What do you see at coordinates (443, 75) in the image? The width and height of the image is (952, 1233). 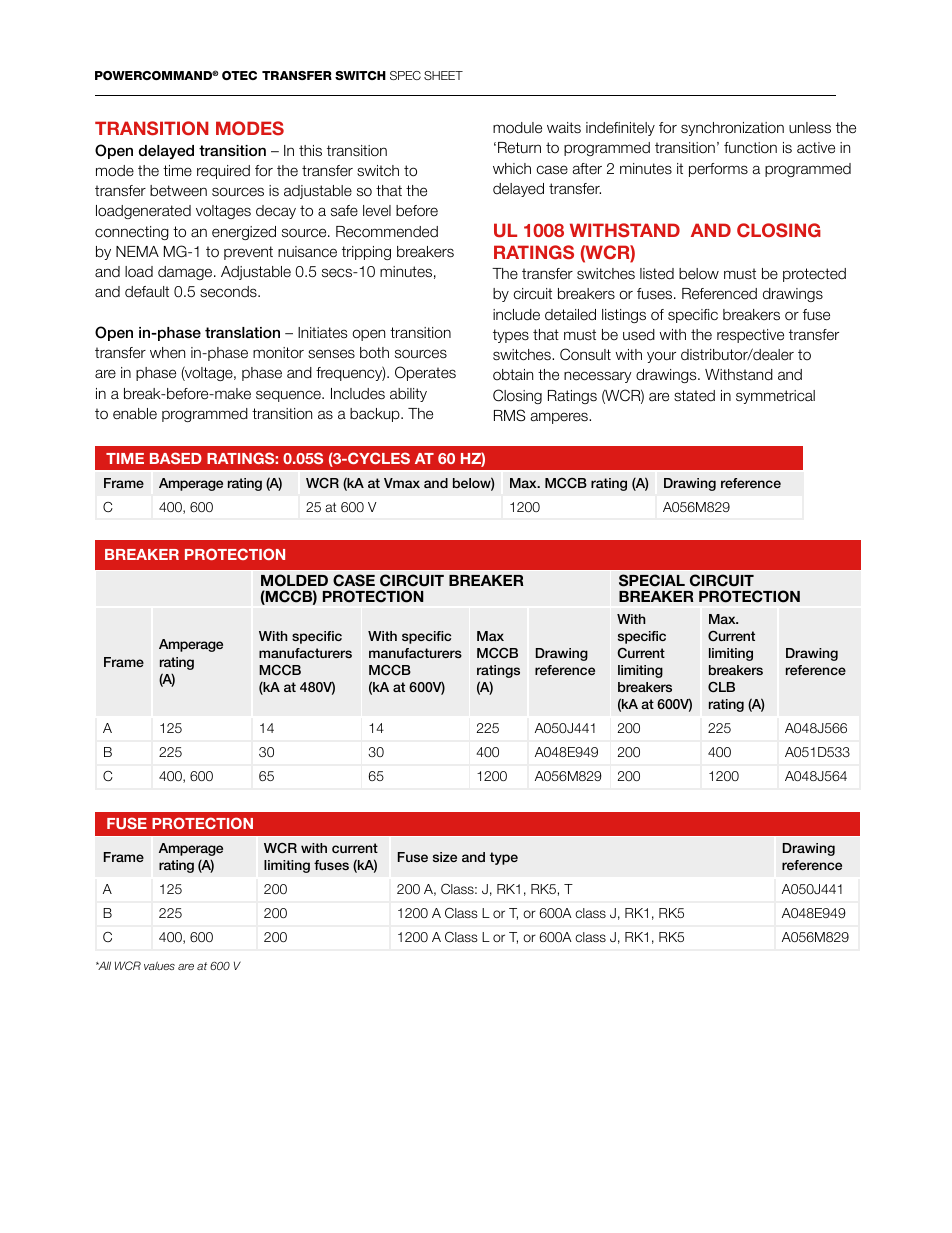 I see `SHEET` at bounding box center [443, 75].
